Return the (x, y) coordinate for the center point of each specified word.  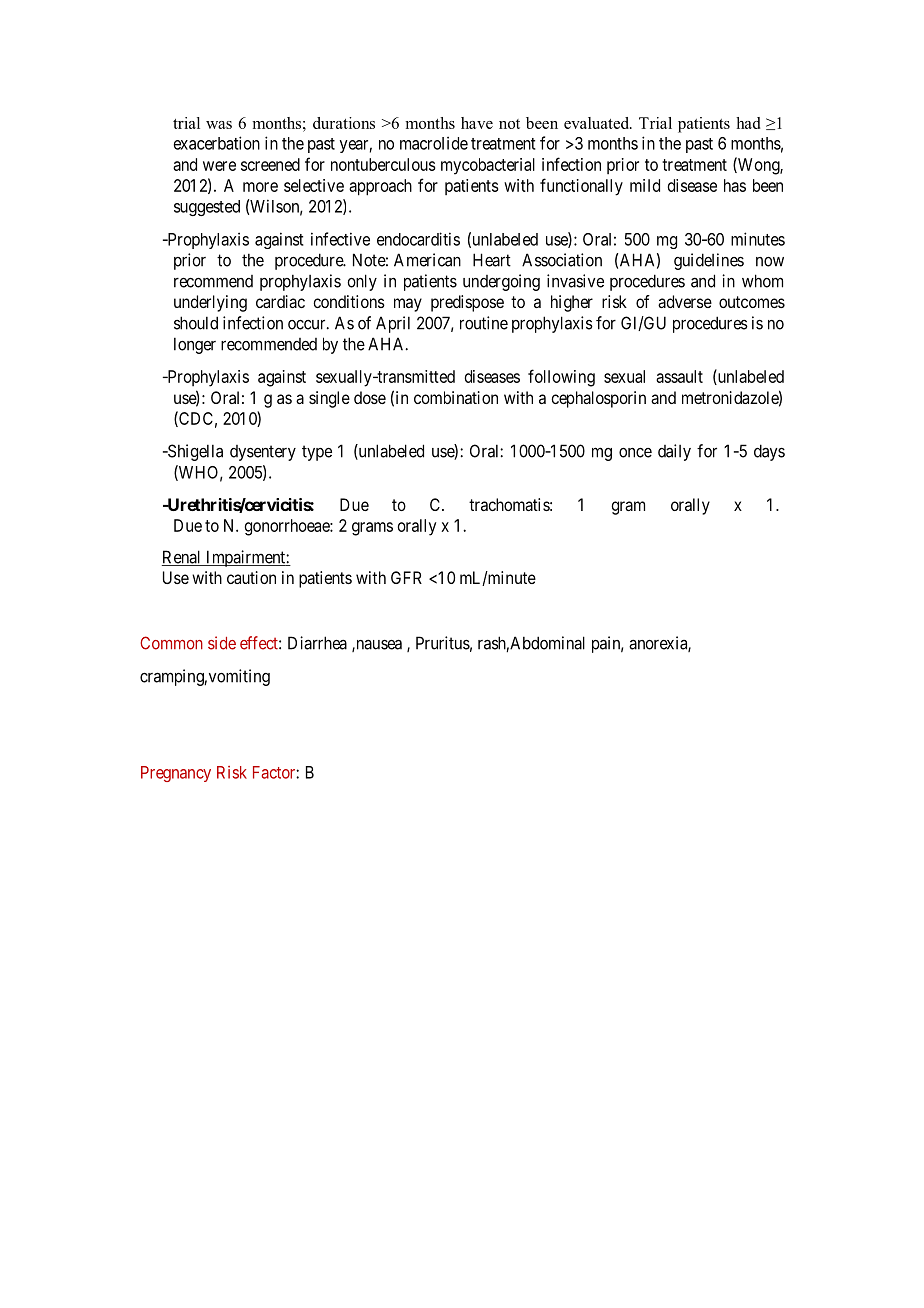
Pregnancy (176, 774)
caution (251, 577)
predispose (467, 303)
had (748, 123)
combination (456, 397)
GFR (406, 577)
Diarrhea (317, 643)
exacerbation (217, 143)
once (635, 453)
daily (674, 452)
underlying (210, 303)
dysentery (263, 453)
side (222, 643)
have (477, 123)
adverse (685, 301)
